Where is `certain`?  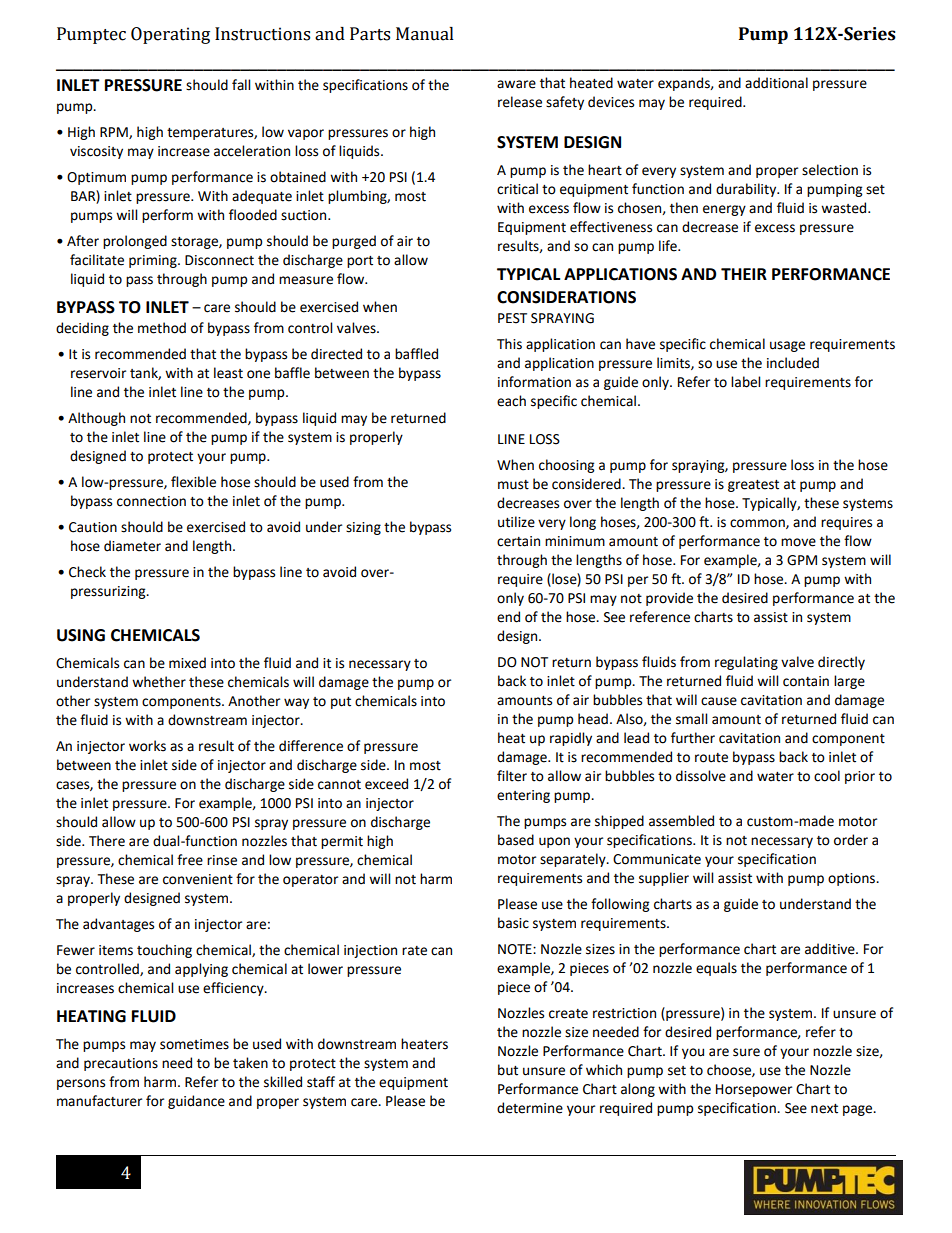
certain is located at coordinates (518, 541).
